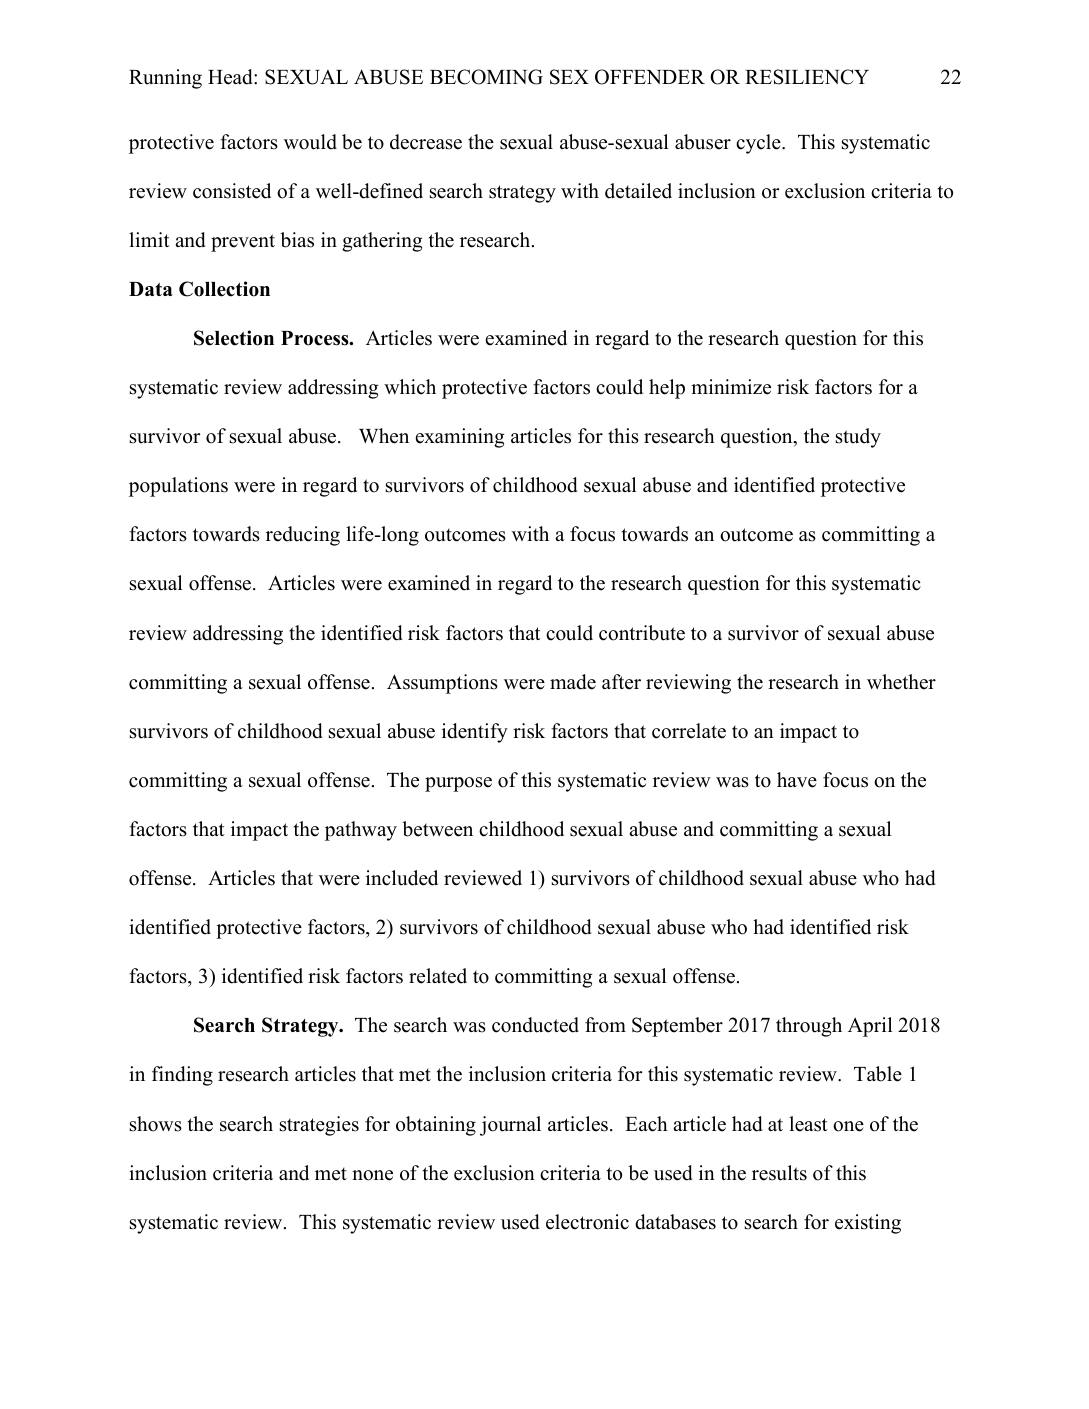 The width and height of the screenshot is (1089, 1409). Describe the element at coordinates (486, 77) in the screenshot. I see `BECOMING` at that location.
